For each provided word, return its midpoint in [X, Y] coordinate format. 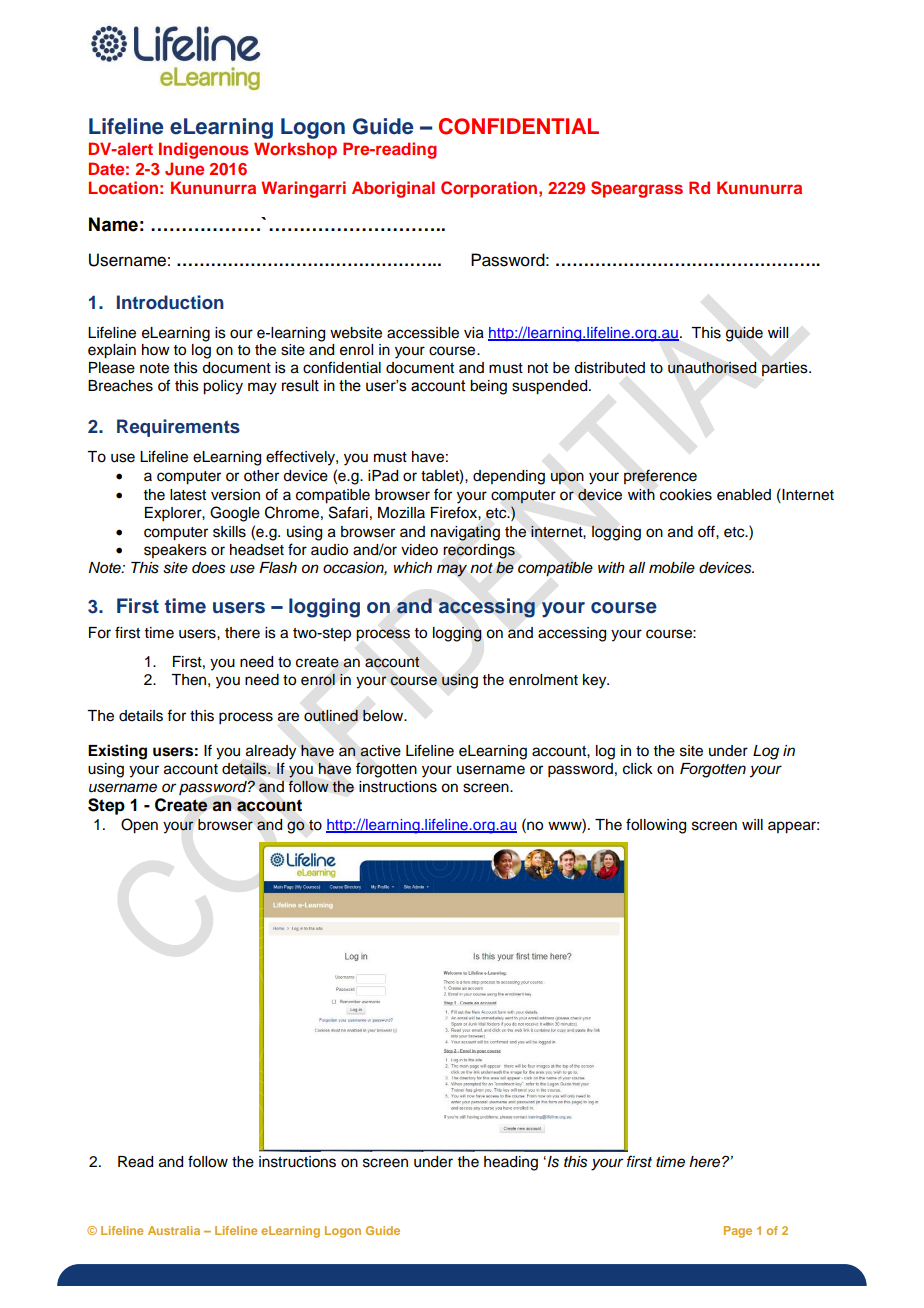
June [184, 169]
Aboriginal [393, 189]
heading [511, 1163]
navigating [465, 533]
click [638, 769]
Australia [174, 1230]
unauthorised [712, 368]
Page [738, 1232]
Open [139, 826]
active [380, 751]
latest [188, 495]
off [707, 531]
